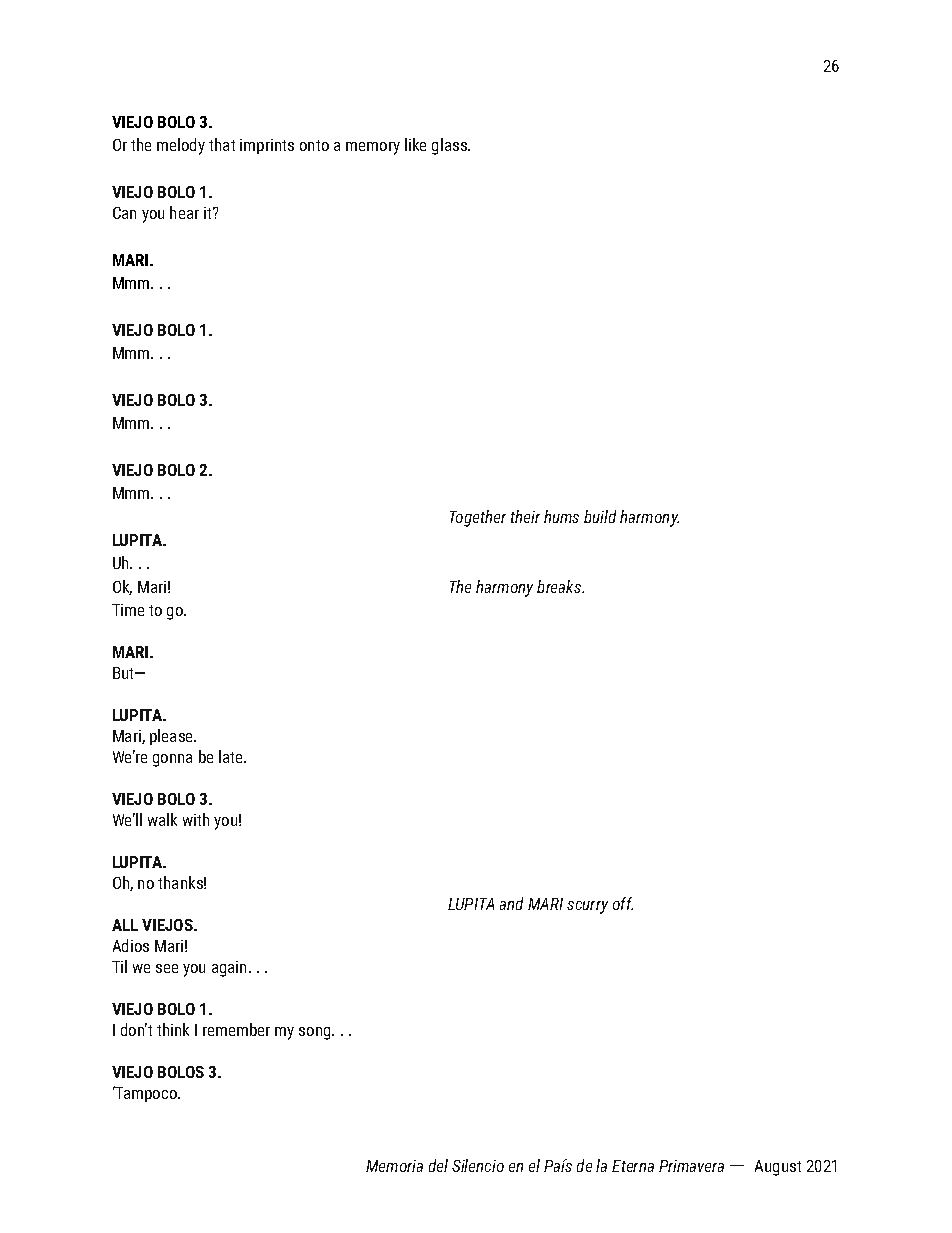  What do you see at coordinates (173, 1029) in the screenshot?
I see `think` at bounding box center [173, 1029].
